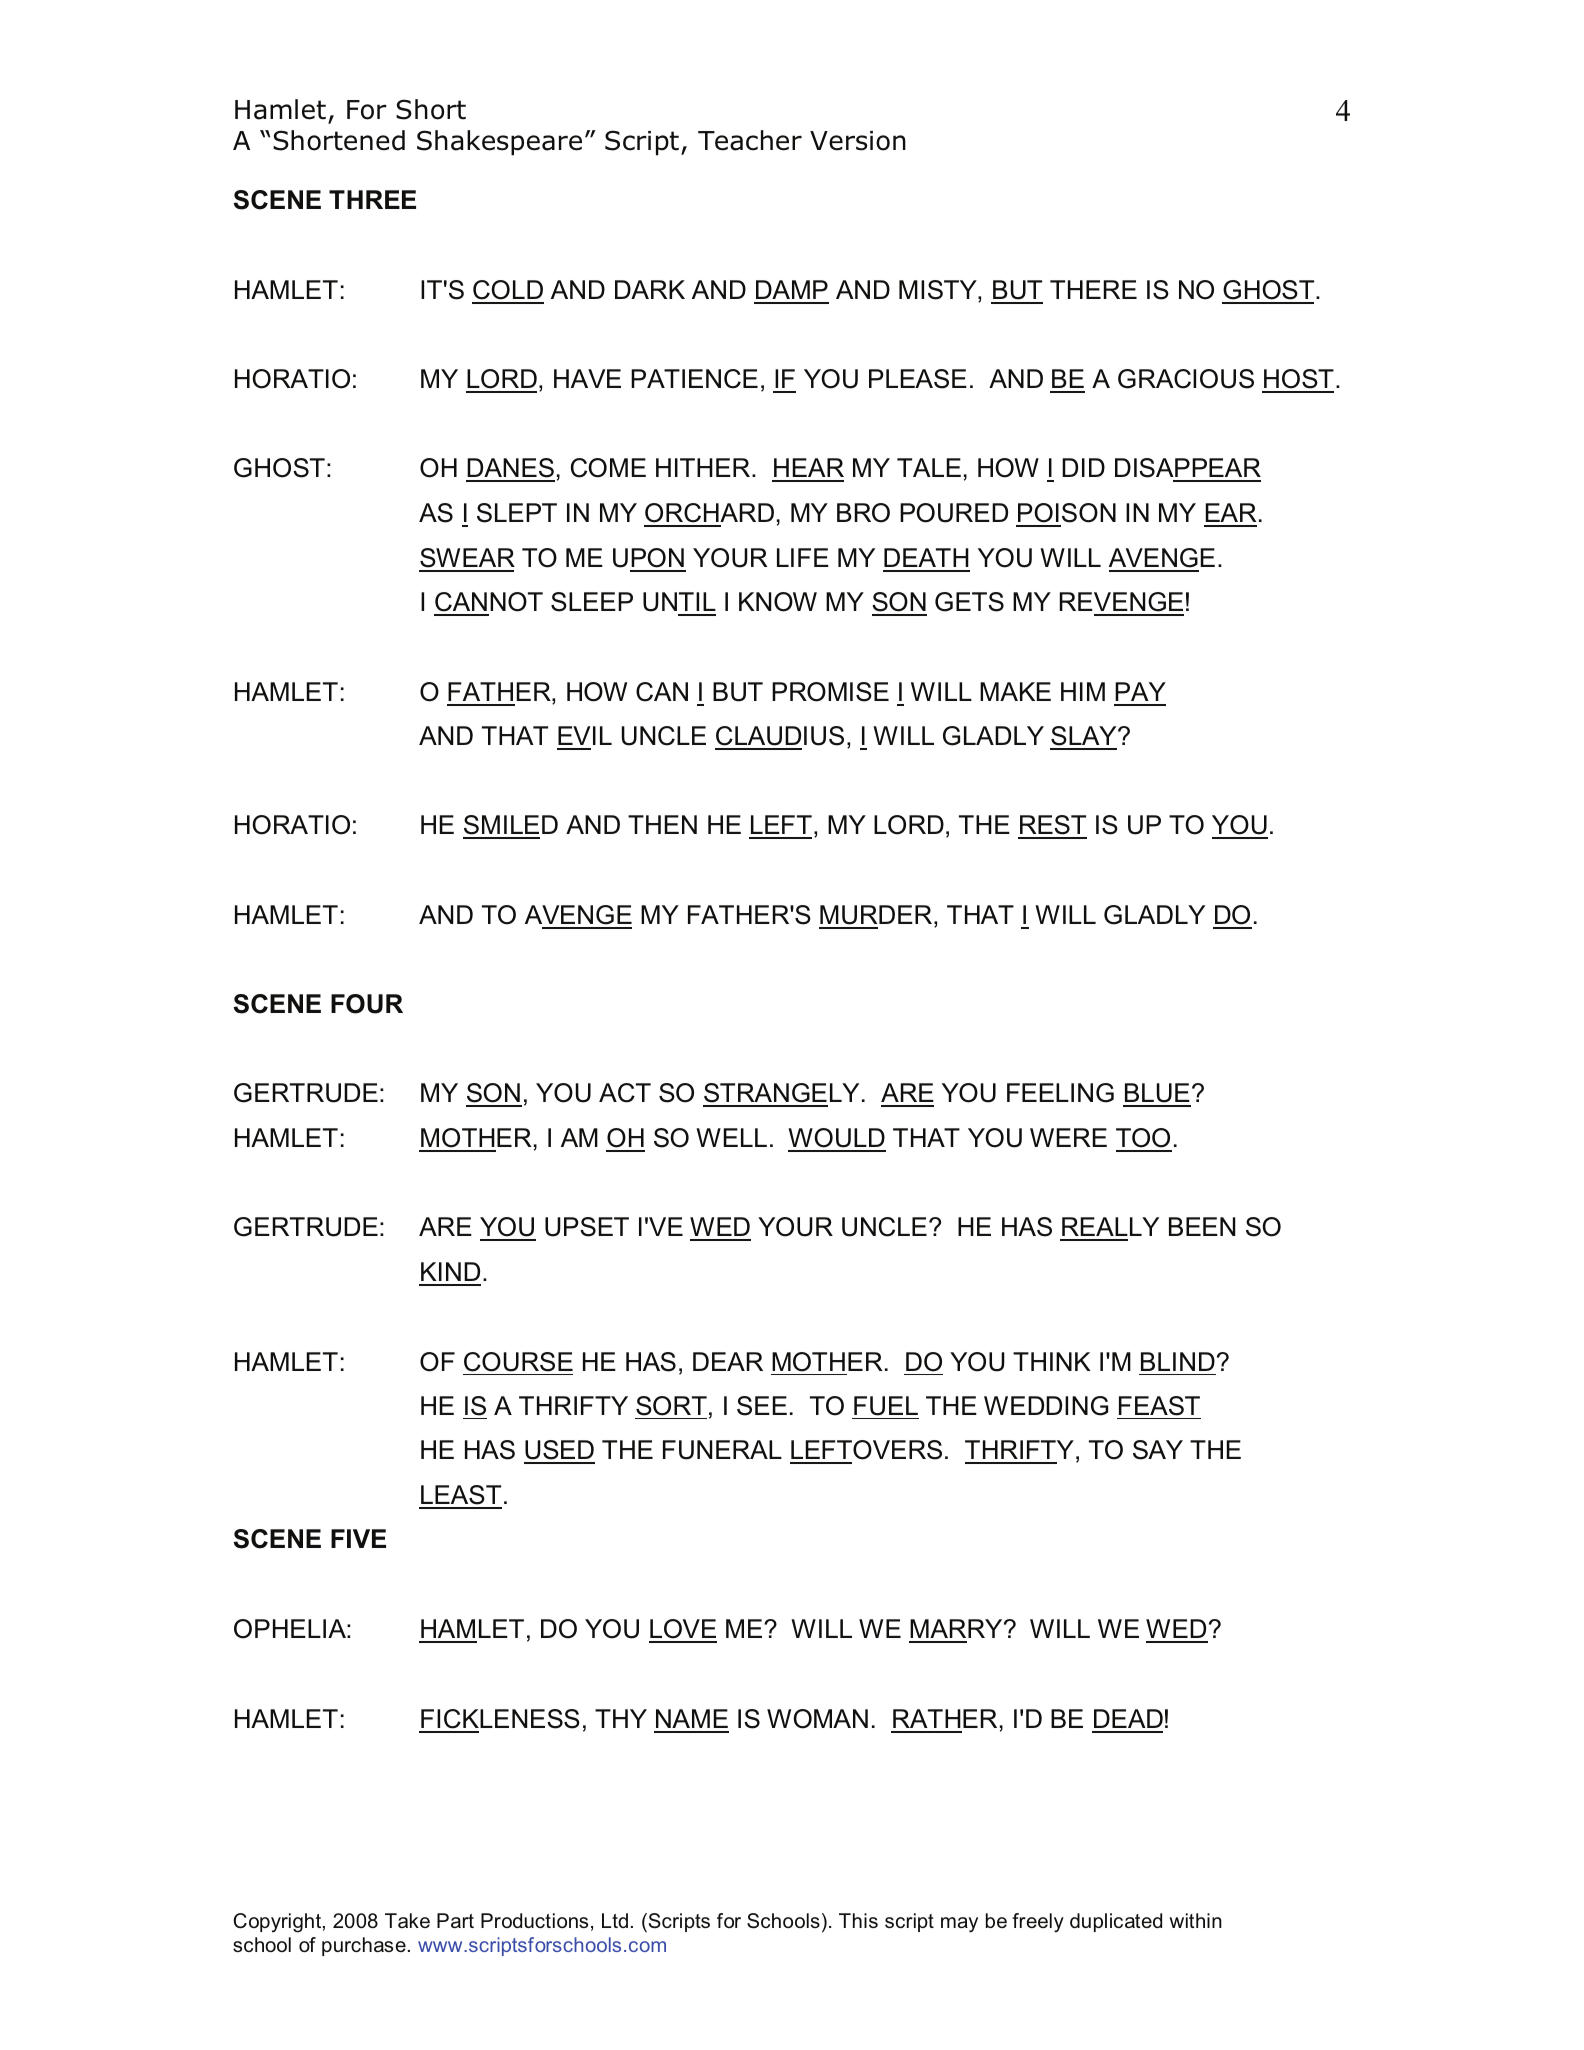  What do you see at coordinates (830, 692) in the screenshot?
I see `PROMISE` at bounding box center [830, 692].
